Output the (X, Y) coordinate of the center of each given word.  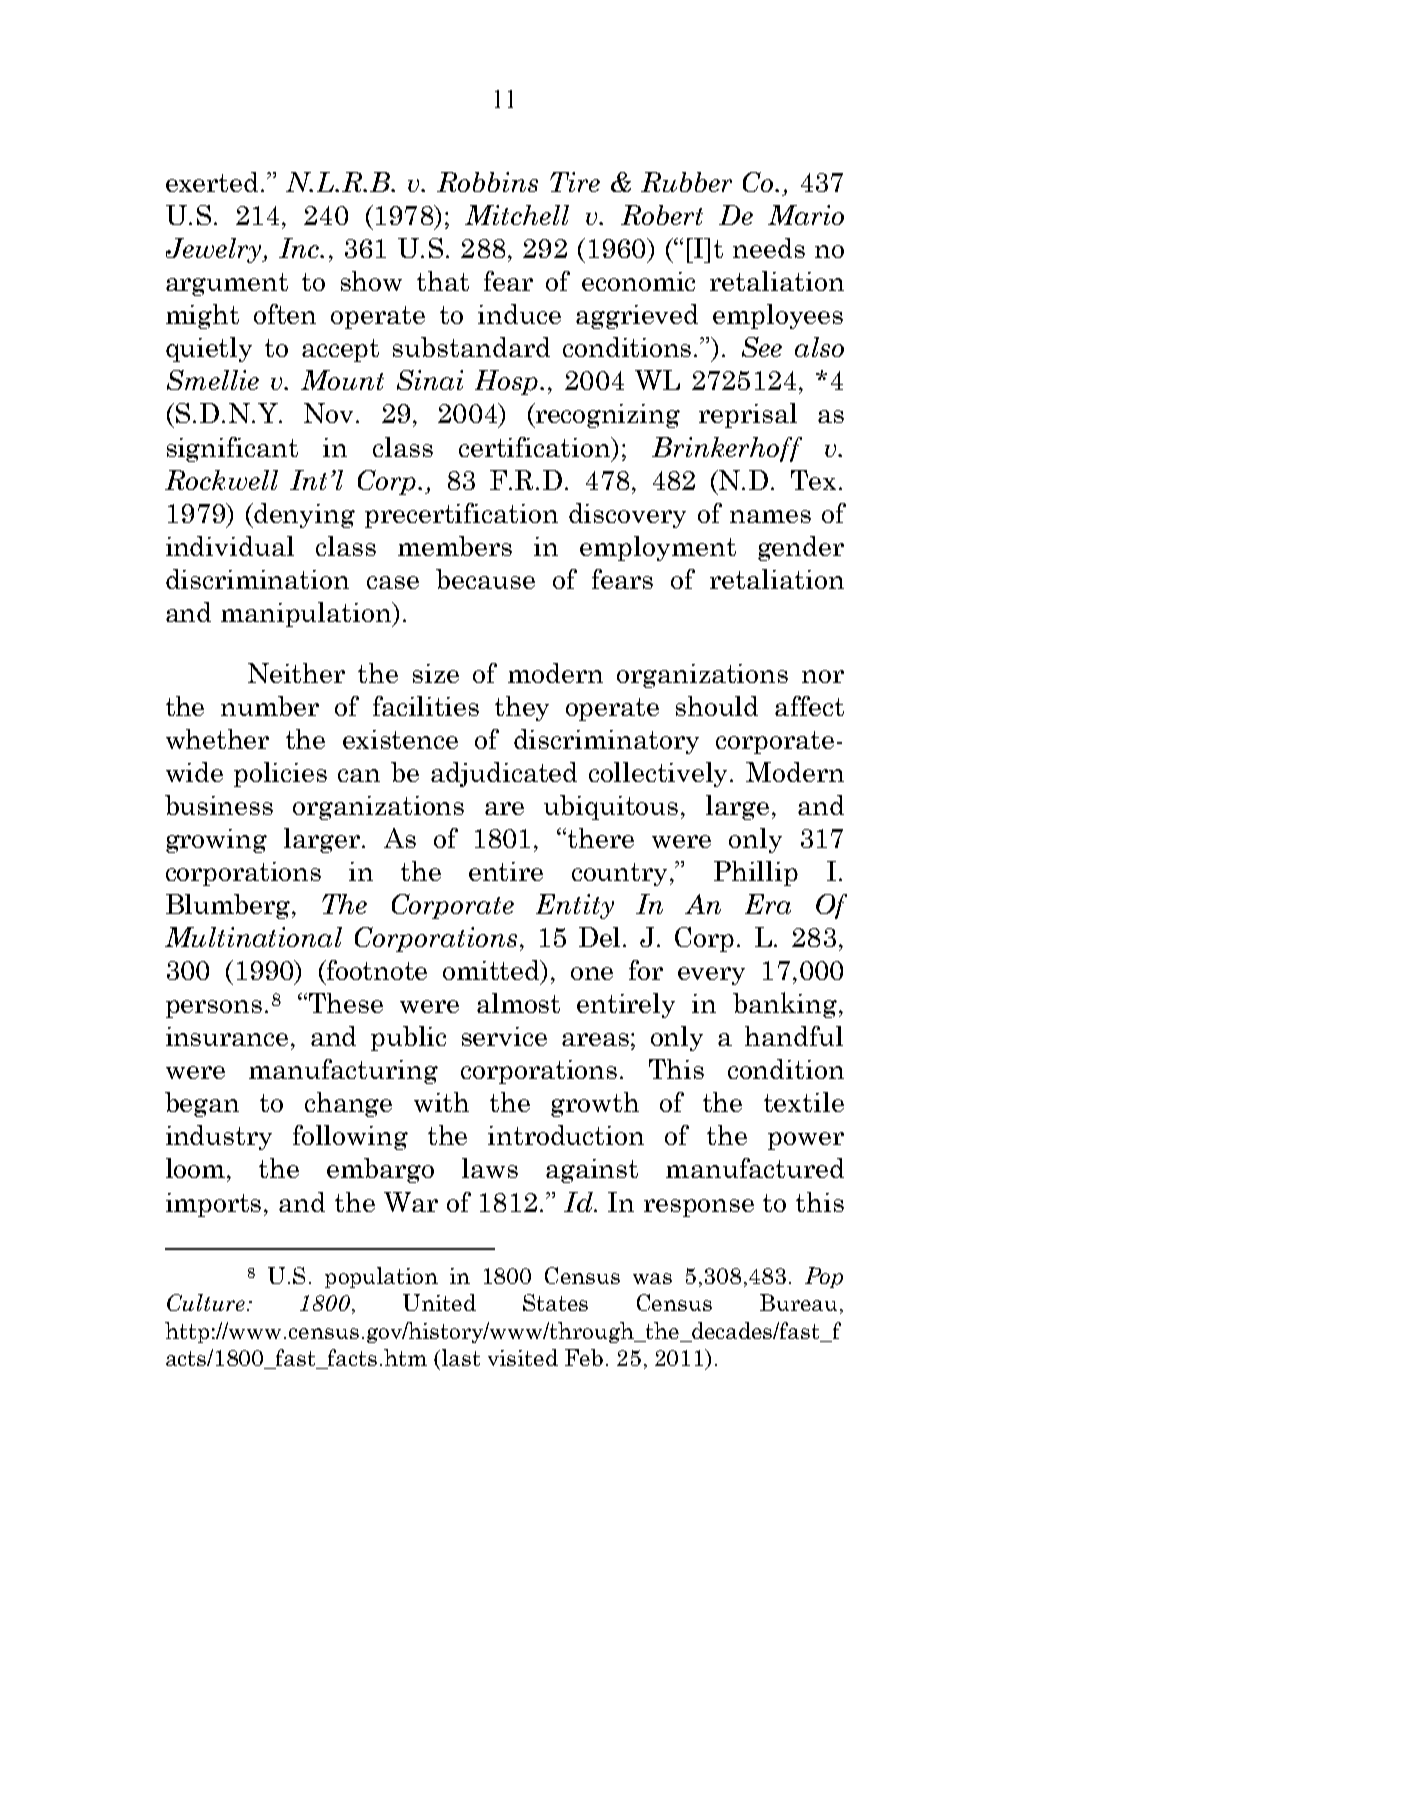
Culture (207, 1302)
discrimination (257, 579)
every (711, 976)
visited (523, 1357)
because (485, 579)
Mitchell (517, 215)
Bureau (798, 1302)
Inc (300, 248)
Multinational (253, 937)
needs (769, 248)
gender (801, 548)
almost (518, 1003)
